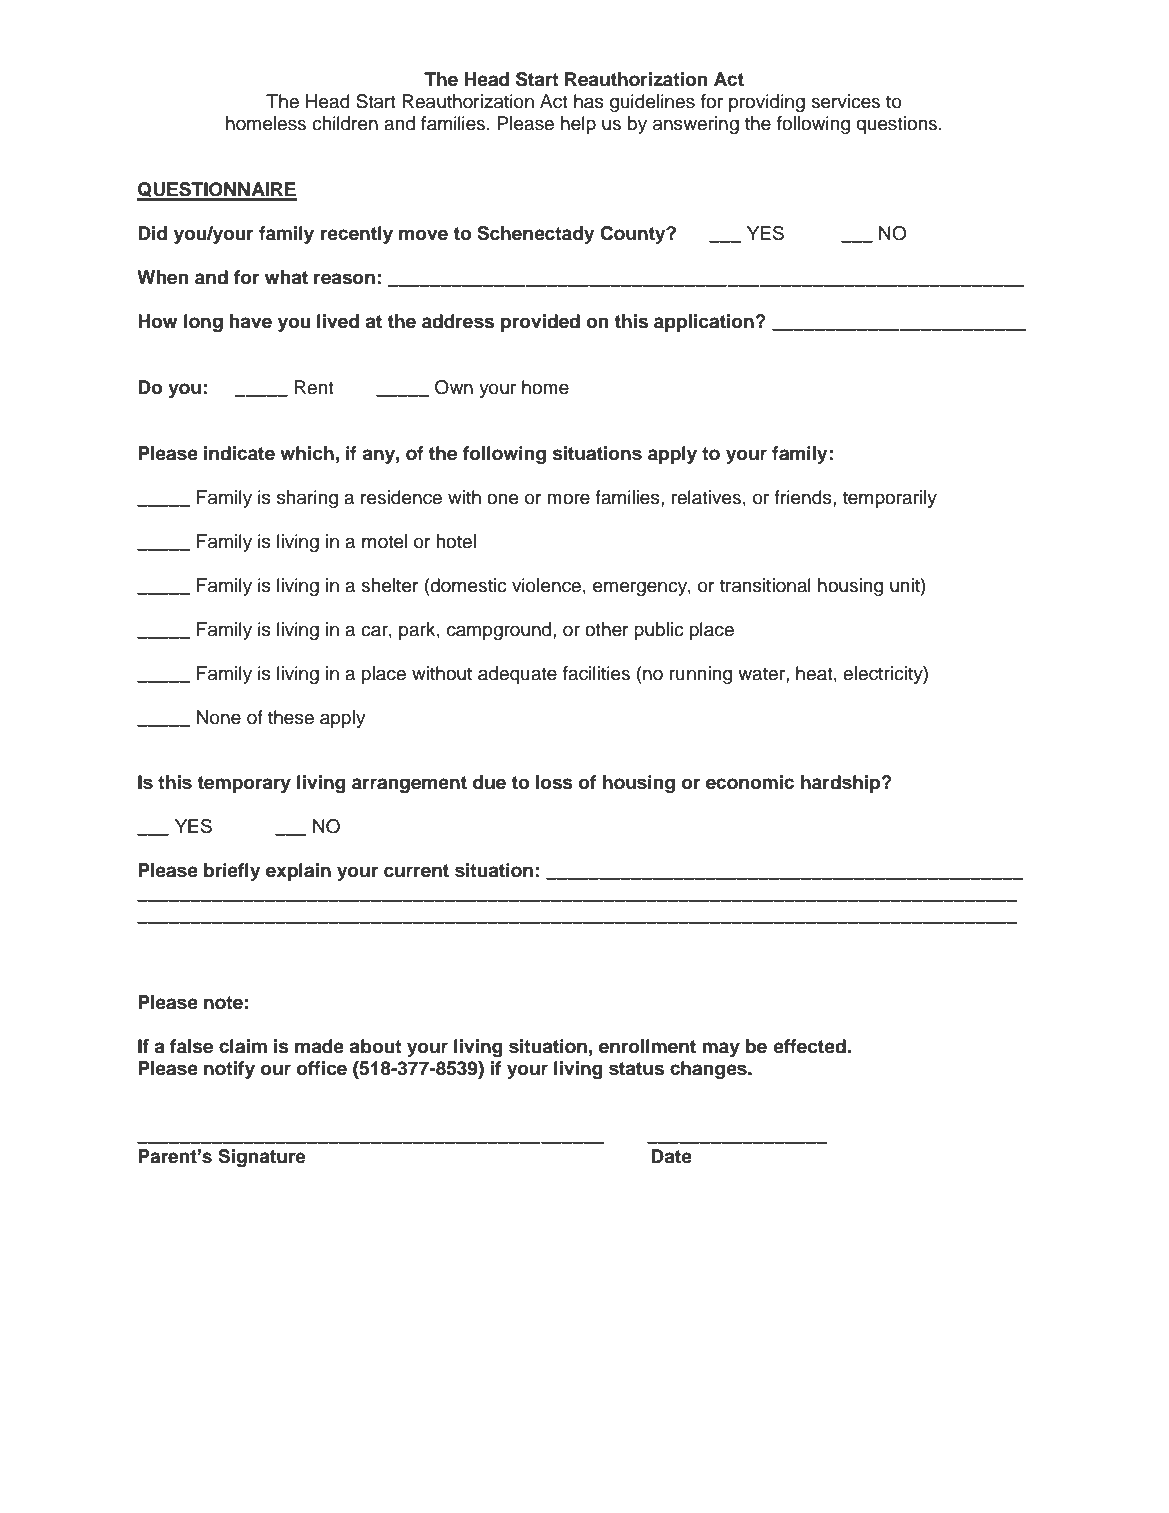  What do you see at coordinates (845, 101) in the screenshot?
I see `services` at bounding box center [845, 101].
